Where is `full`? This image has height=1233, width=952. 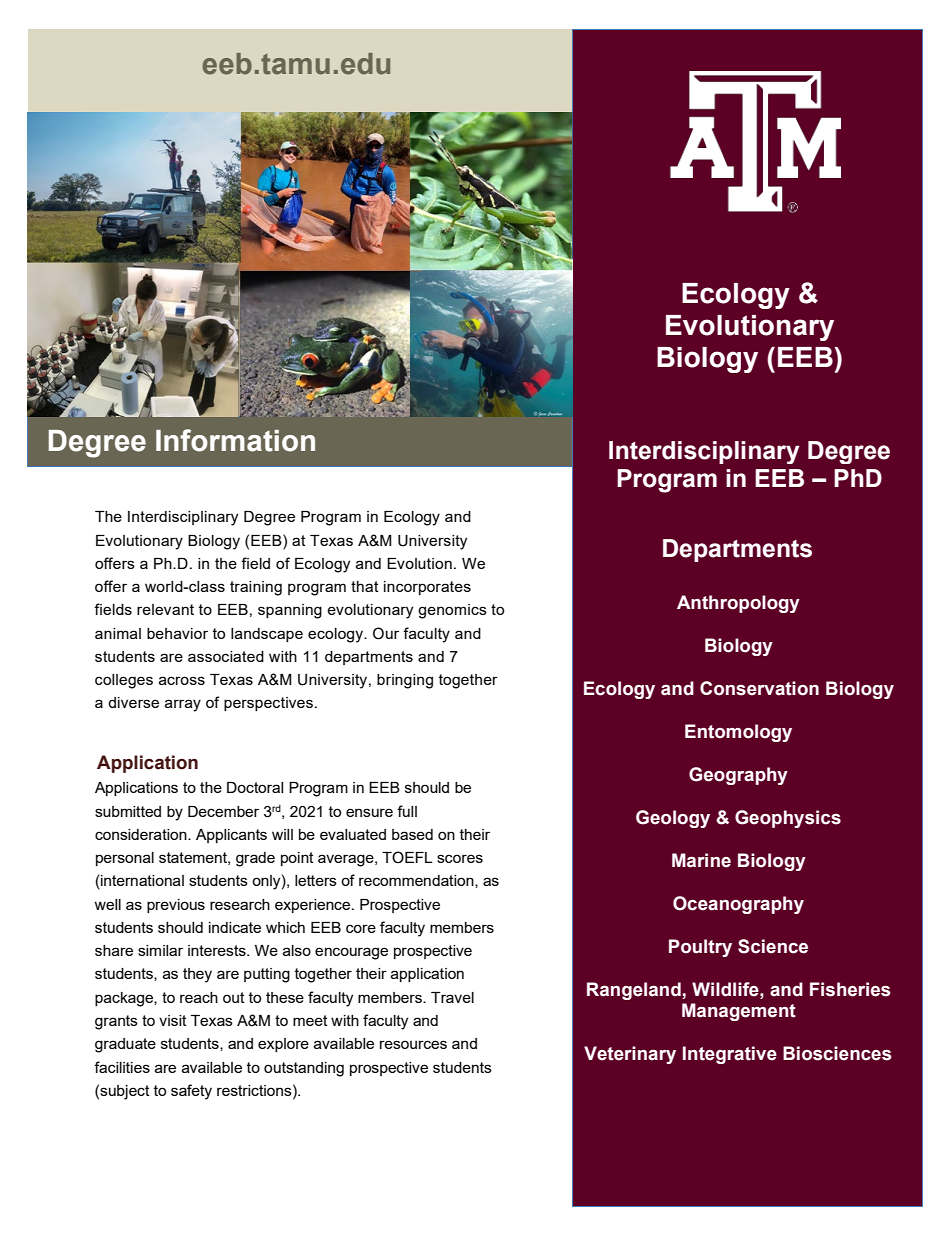 full is located at coordinates (407, 811).
